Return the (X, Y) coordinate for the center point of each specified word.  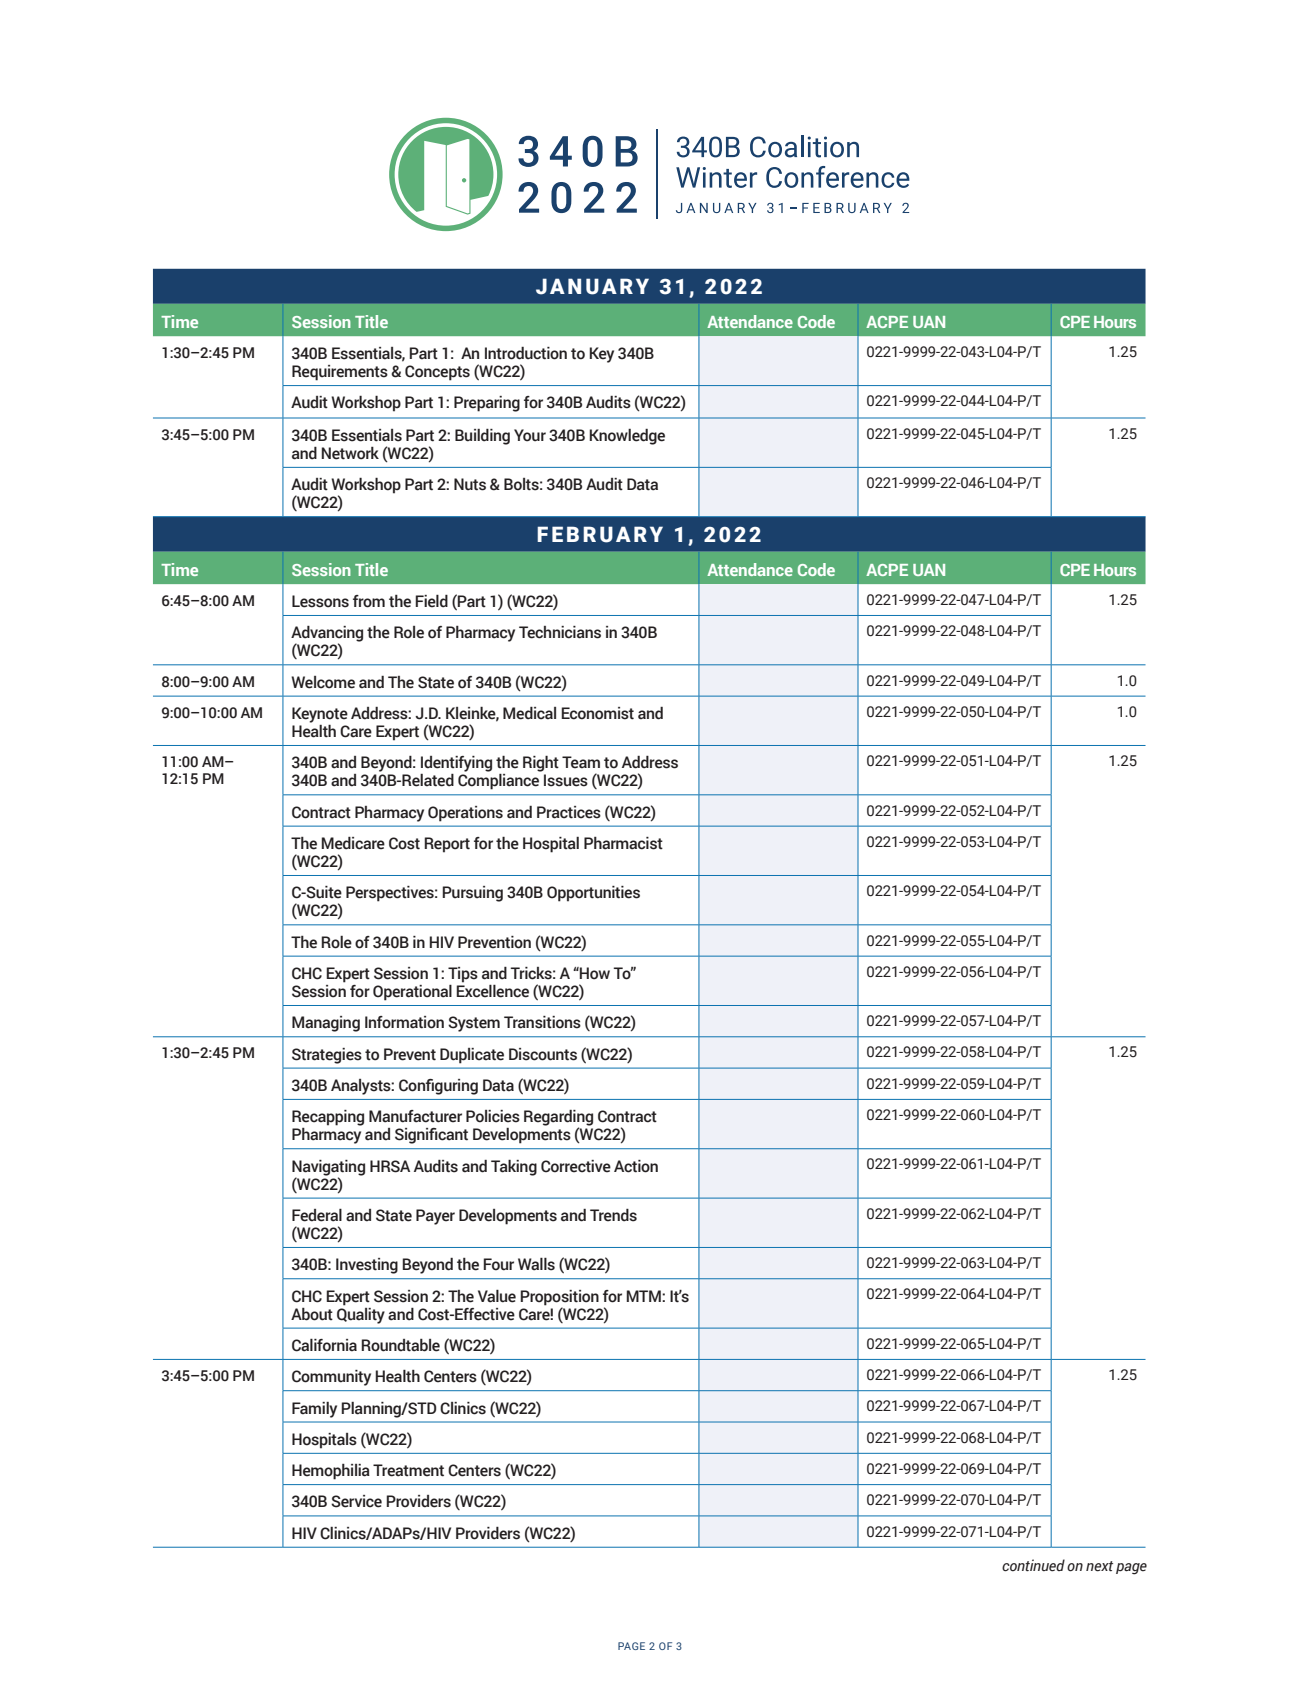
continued (1033, 1565)
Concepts (437, 373)
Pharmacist (623, 843)
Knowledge (627, 437)
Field (431, 601)
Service (356, 1501)
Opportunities (593, 894)
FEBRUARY (600, 534)
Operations (465, 814)
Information (404, 1022)
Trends (613, 1215)
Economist (597, 713)
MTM (644, 1296)
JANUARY (592, 286)
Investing (367, 1266)
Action (636, 1166)
